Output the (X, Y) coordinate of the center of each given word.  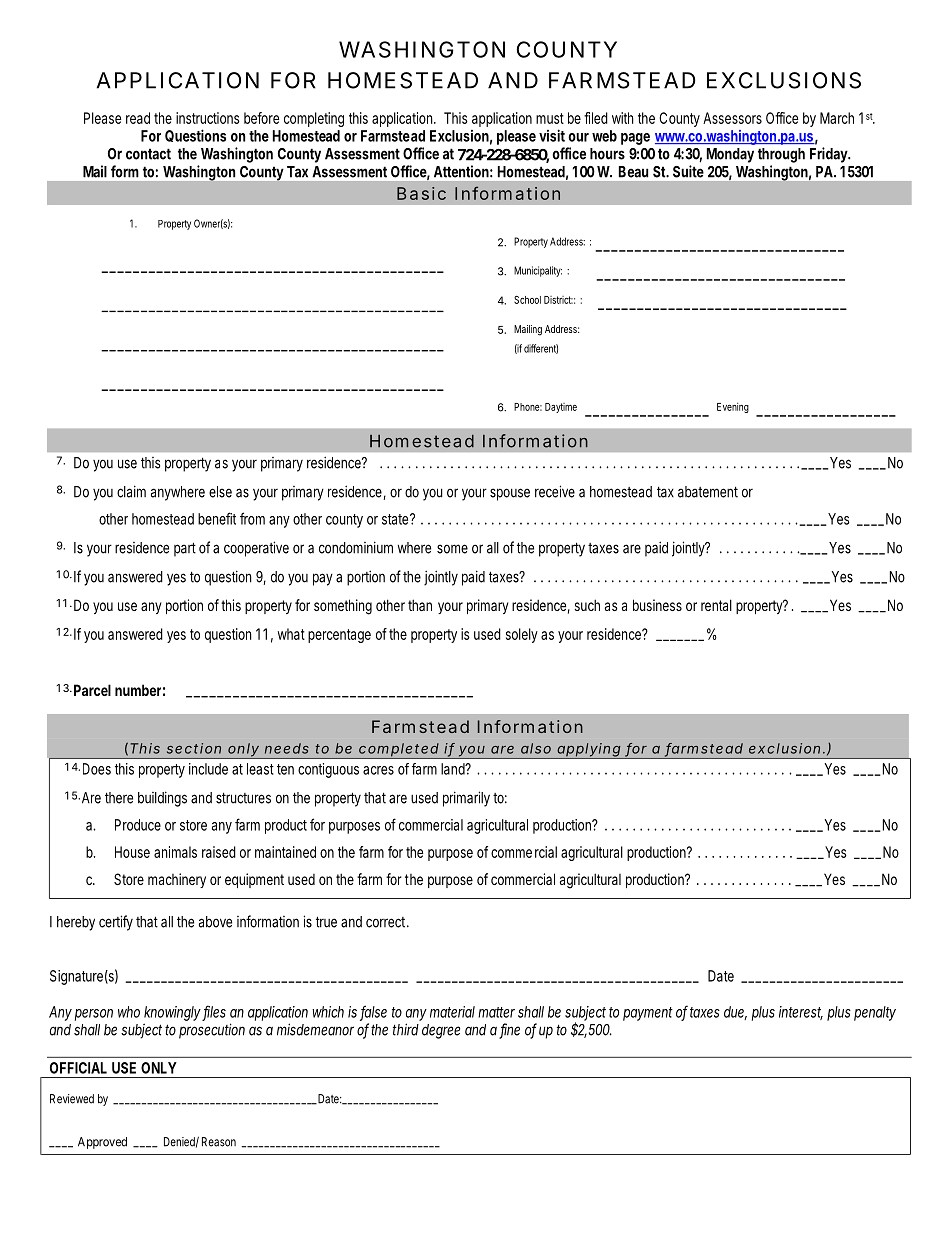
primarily (466, 799)
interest (801, 1013)
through (781, 155)
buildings (162, 799)
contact (148, 154)
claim (131, 491)
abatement (708, 492)
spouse (510, 494)
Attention (461, 171)
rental (716, 605)
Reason (219, 1142)
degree (441, 1031)
